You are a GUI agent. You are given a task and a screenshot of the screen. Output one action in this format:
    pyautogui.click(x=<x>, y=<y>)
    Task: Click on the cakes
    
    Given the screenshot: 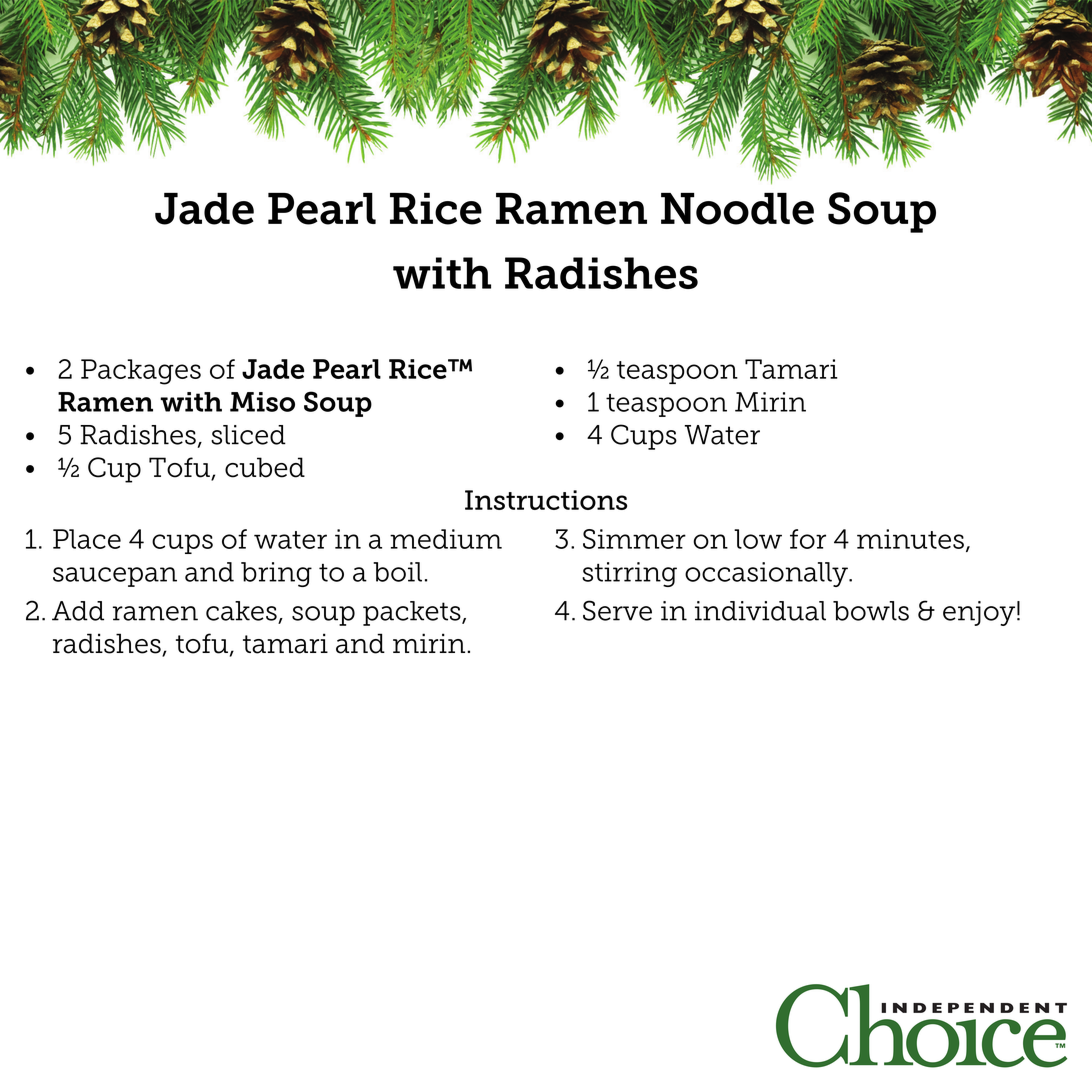 What is the action you would take?
    pyautogui.click(x=241, y=611)
